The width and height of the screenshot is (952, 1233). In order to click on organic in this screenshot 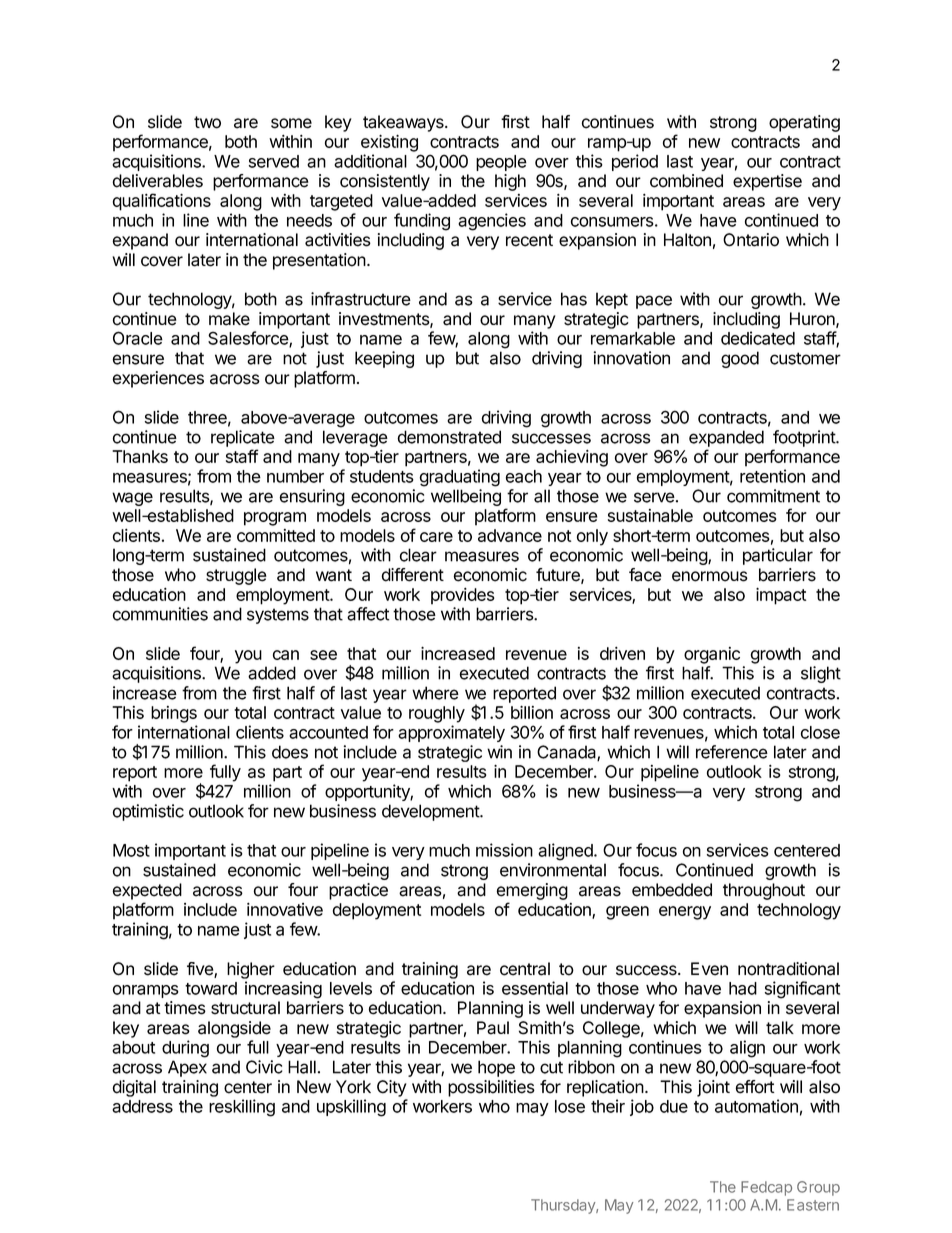, I will do `click(712, 655)`.
